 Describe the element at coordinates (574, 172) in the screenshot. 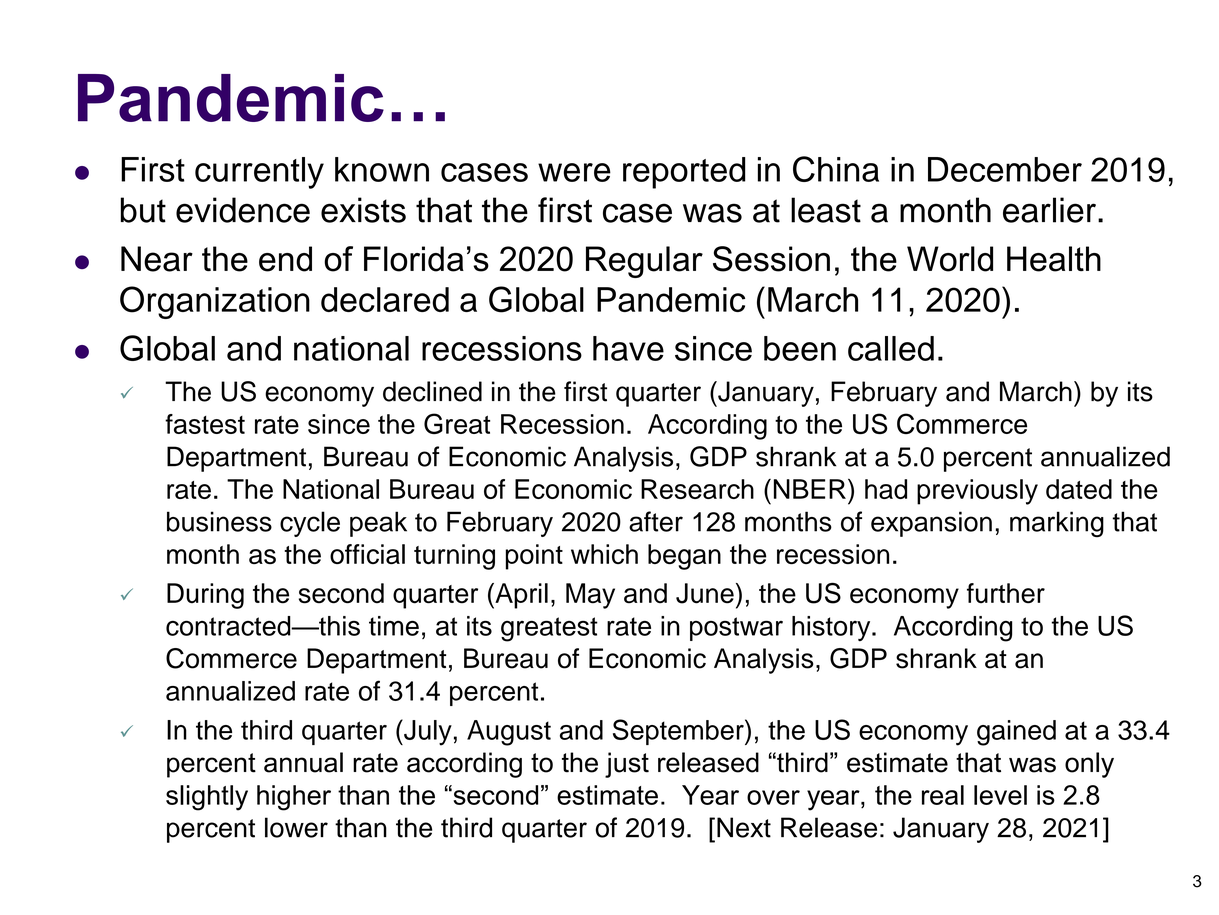

I see `were` at that location.
